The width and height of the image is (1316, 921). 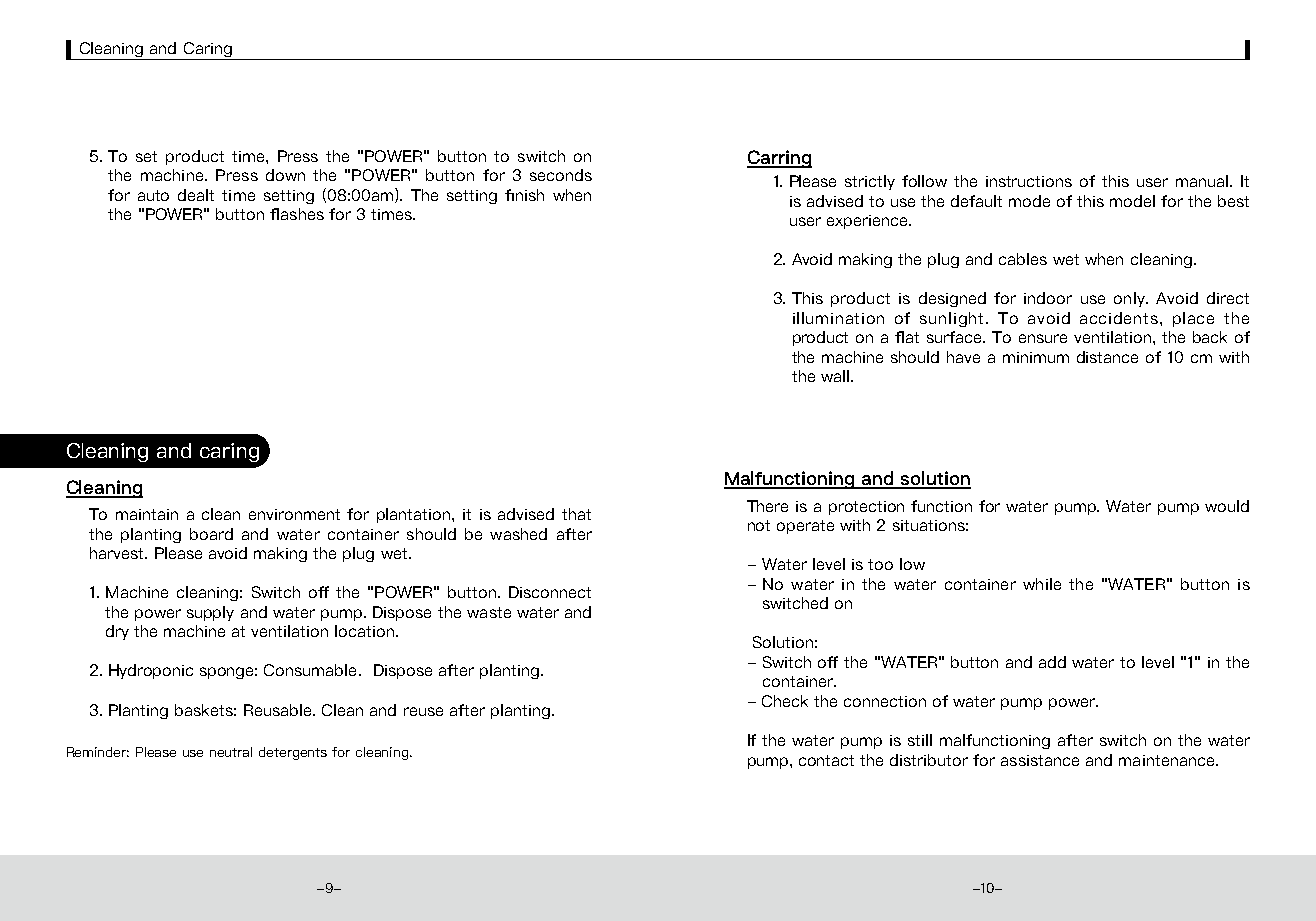 What do you see at coordinates (297, 214) in the image?
I see `flashes` at bounding box center [297, 214].
